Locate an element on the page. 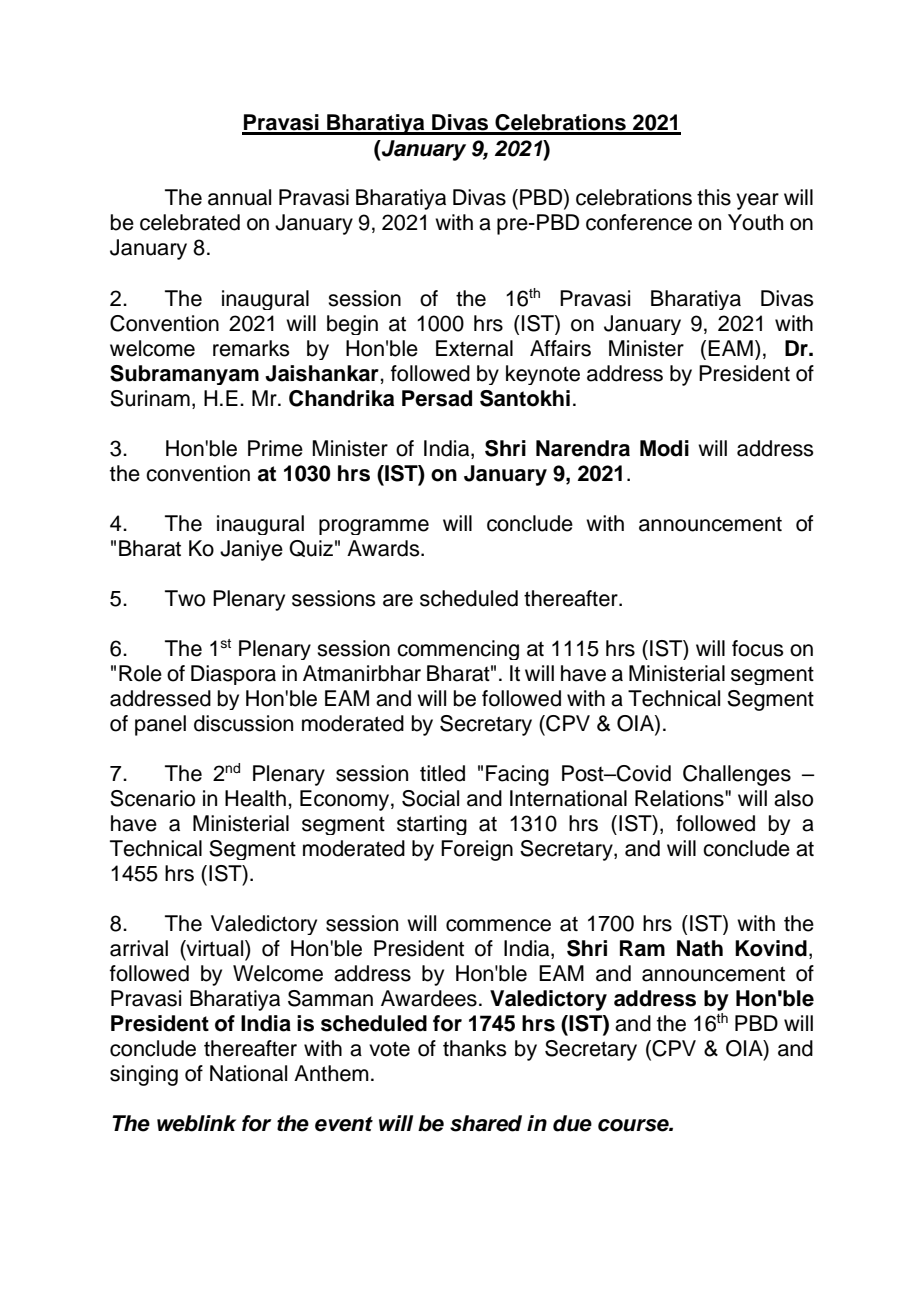 The width and height of the page is (924, 1308). conference is located at coordinates (639, 222).
